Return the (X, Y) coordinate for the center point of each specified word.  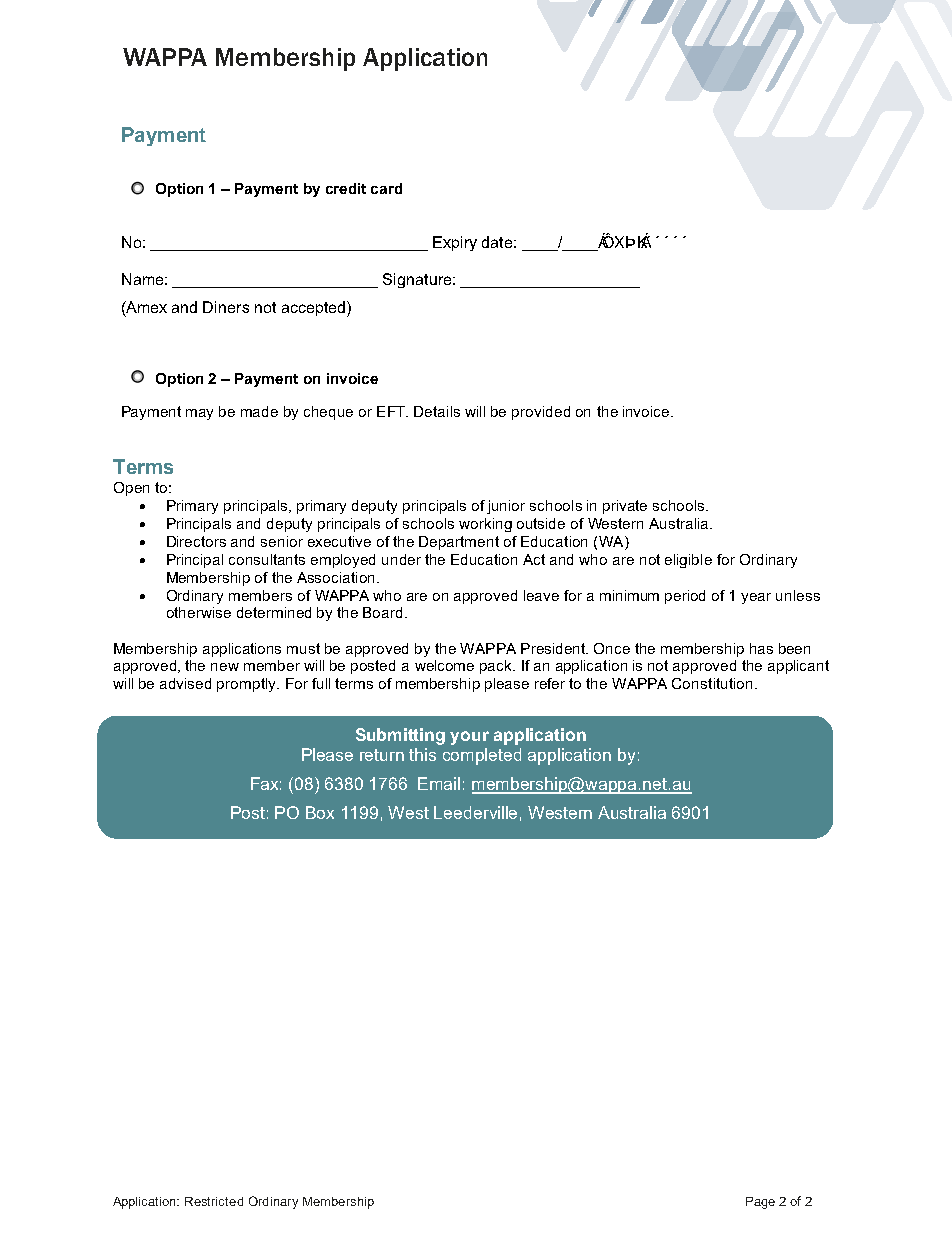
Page (760, 1203)
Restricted (214, 1201)
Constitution (712, 683)
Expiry (455, 243)
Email (439, 783)
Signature (418, 280)
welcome (444, 665)
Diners (226, 307)
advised (185, 683)
